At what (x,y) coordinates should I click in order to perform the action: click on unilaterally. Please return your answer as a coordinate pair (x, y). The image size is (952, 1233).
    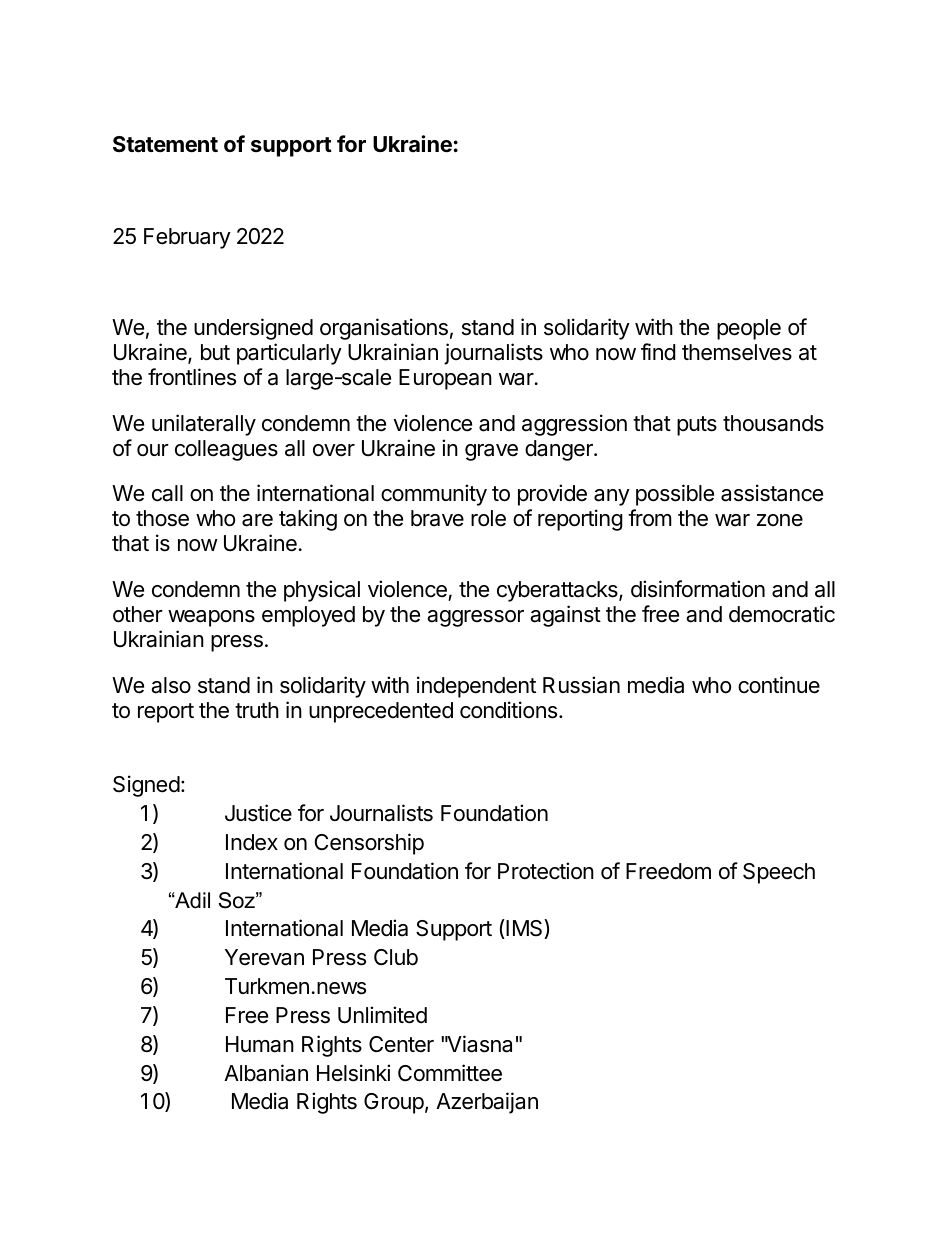
    Looking at the image, I should click on (204, 425).
